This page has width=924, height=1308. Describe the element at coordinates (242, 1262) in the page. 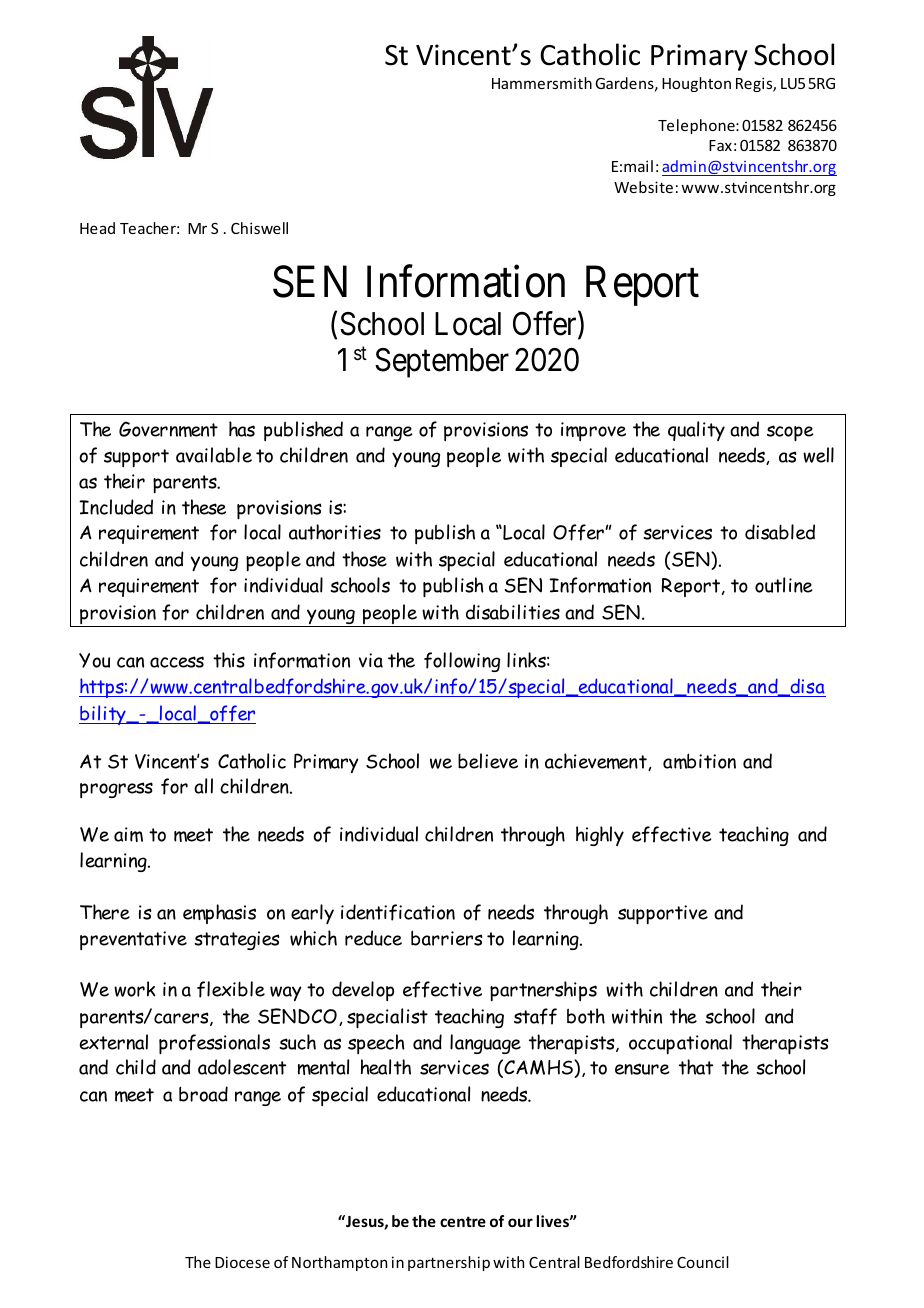

I see `Diocese` at that location.
